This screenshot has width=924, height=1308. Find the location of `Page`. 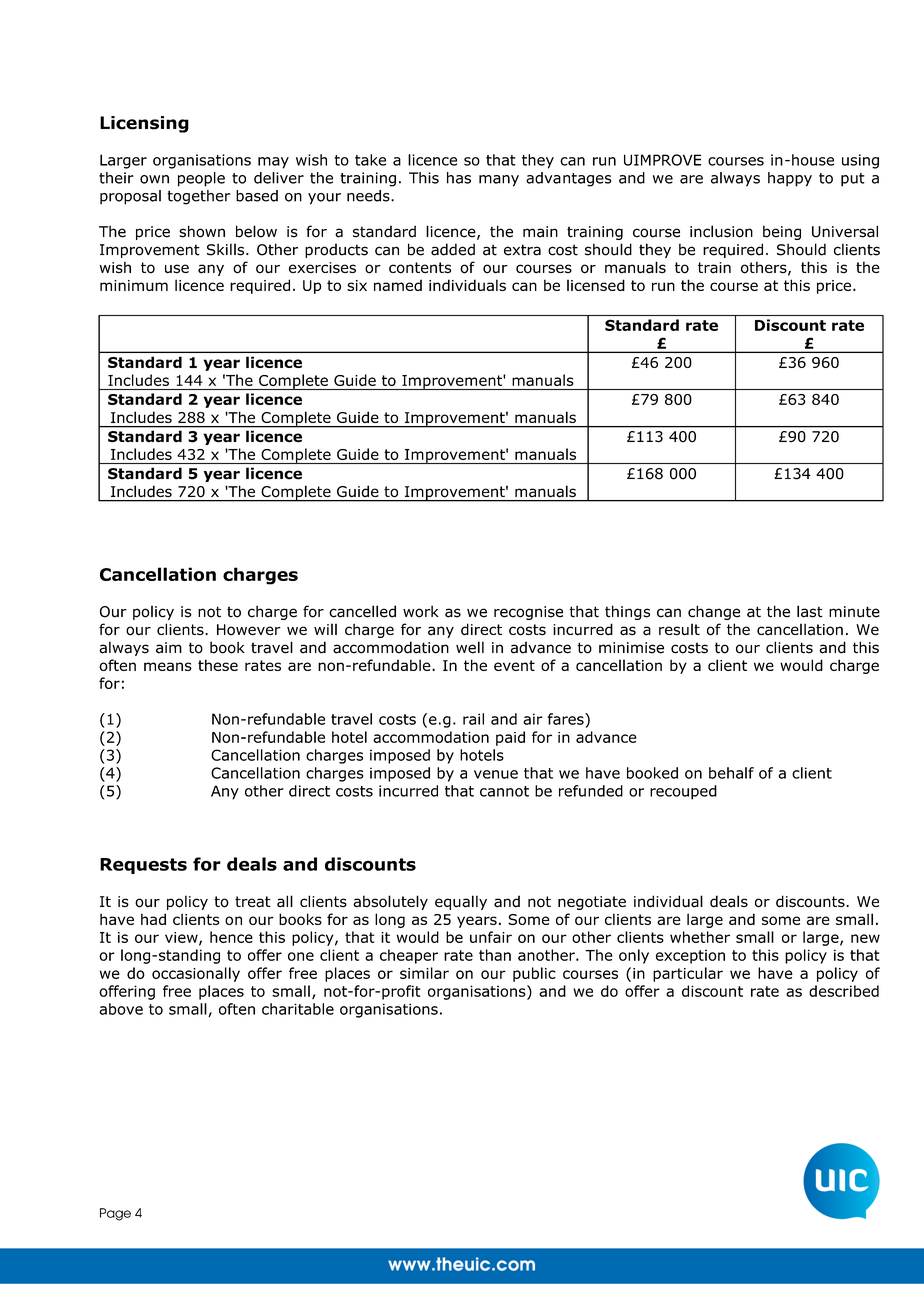

Page is located at coordinates (115, 1214).
